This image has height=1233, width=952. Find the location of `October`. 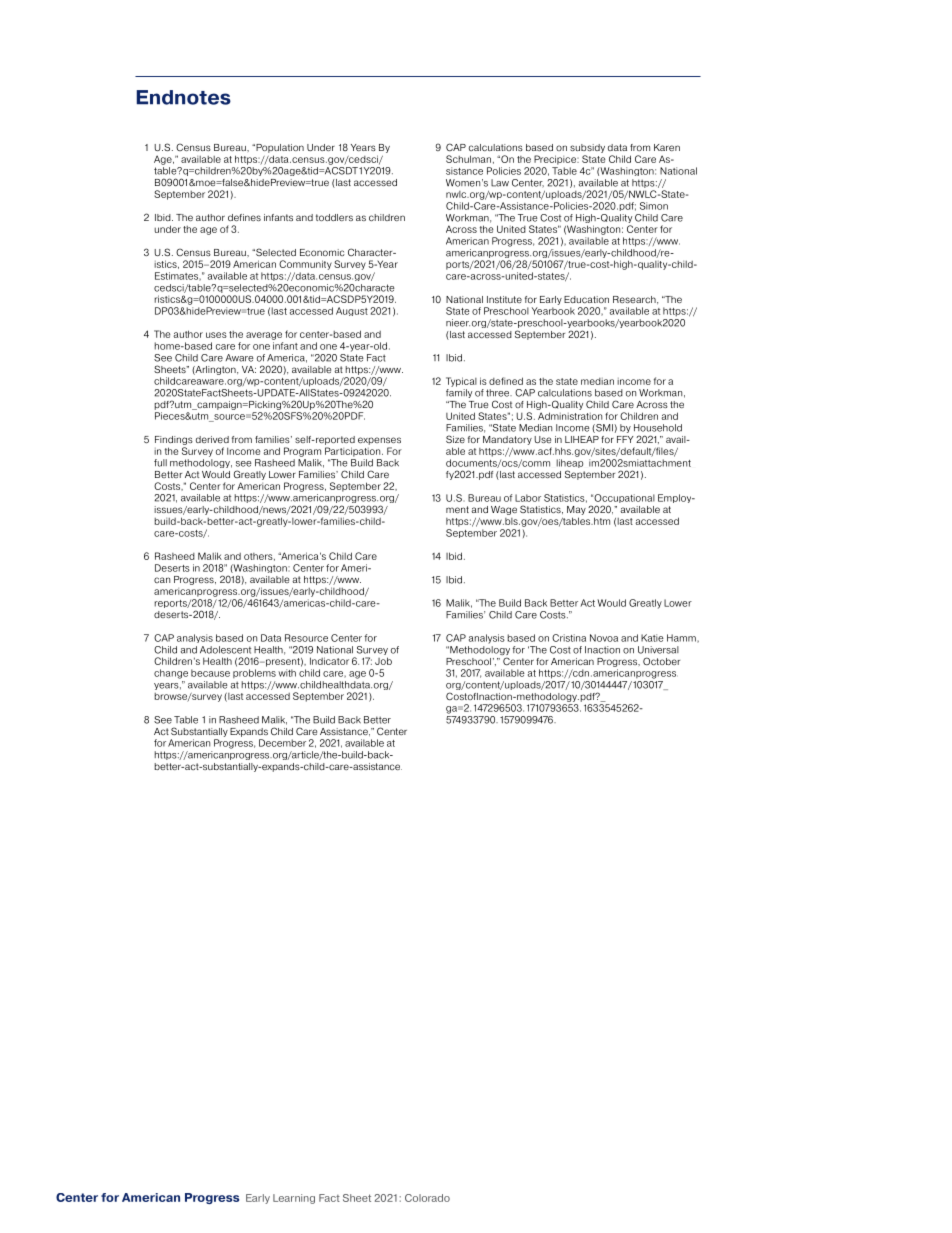

October is located at coordinates (661, 661).
